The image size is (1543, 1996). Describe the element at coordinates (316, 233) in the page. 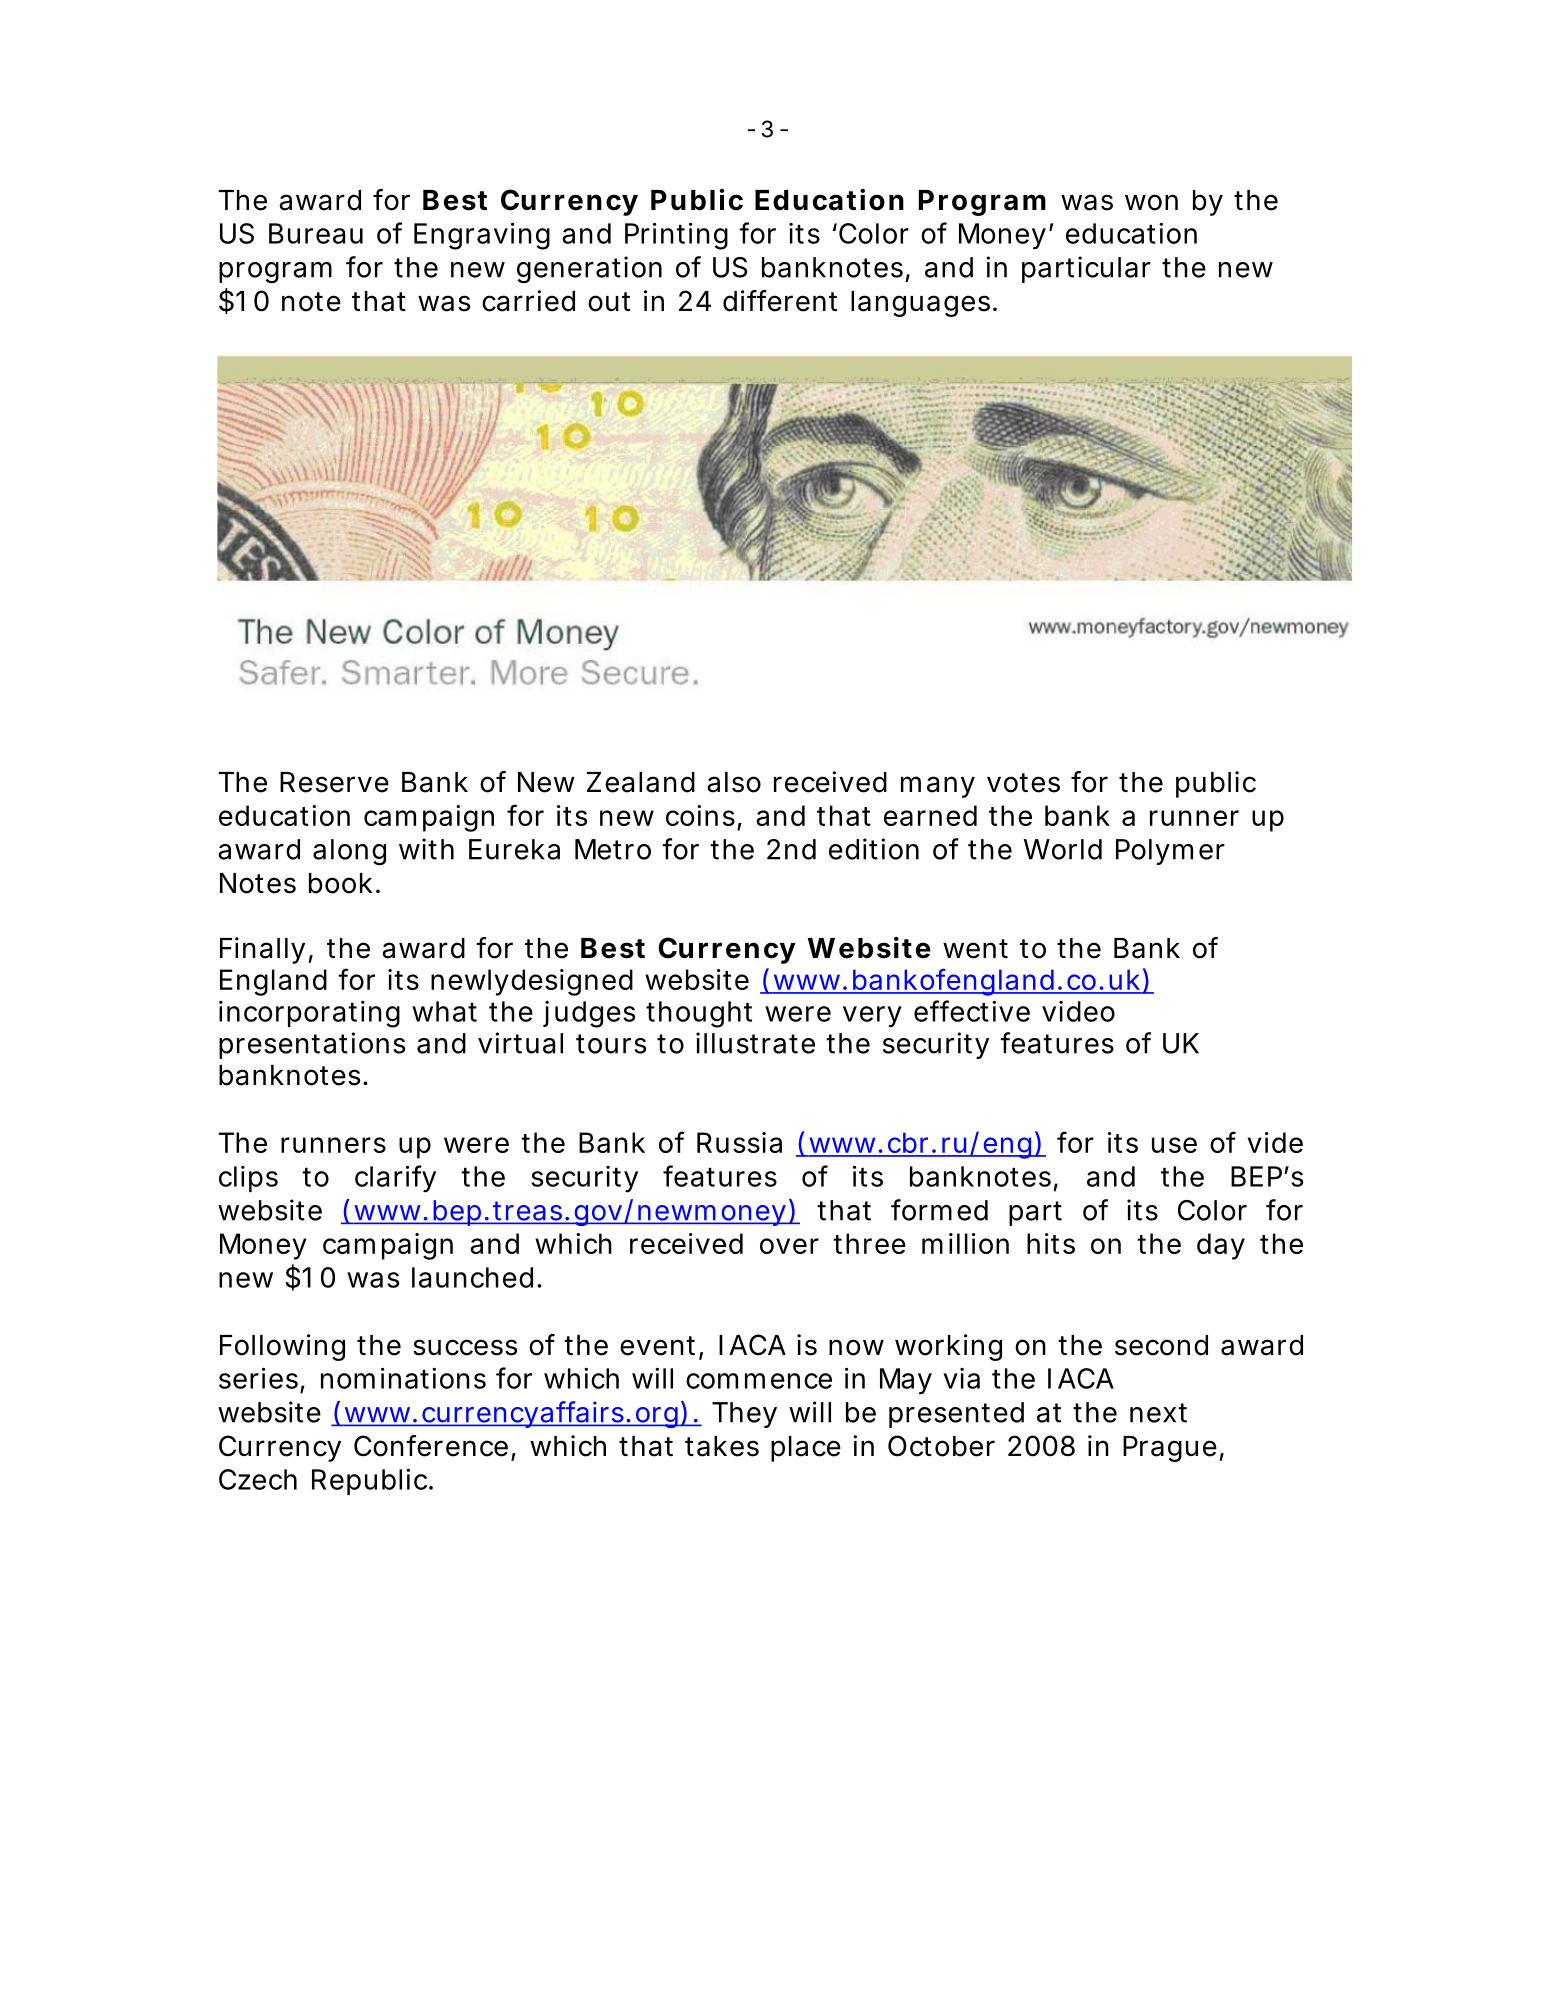

I see `Bureau` at that location.
